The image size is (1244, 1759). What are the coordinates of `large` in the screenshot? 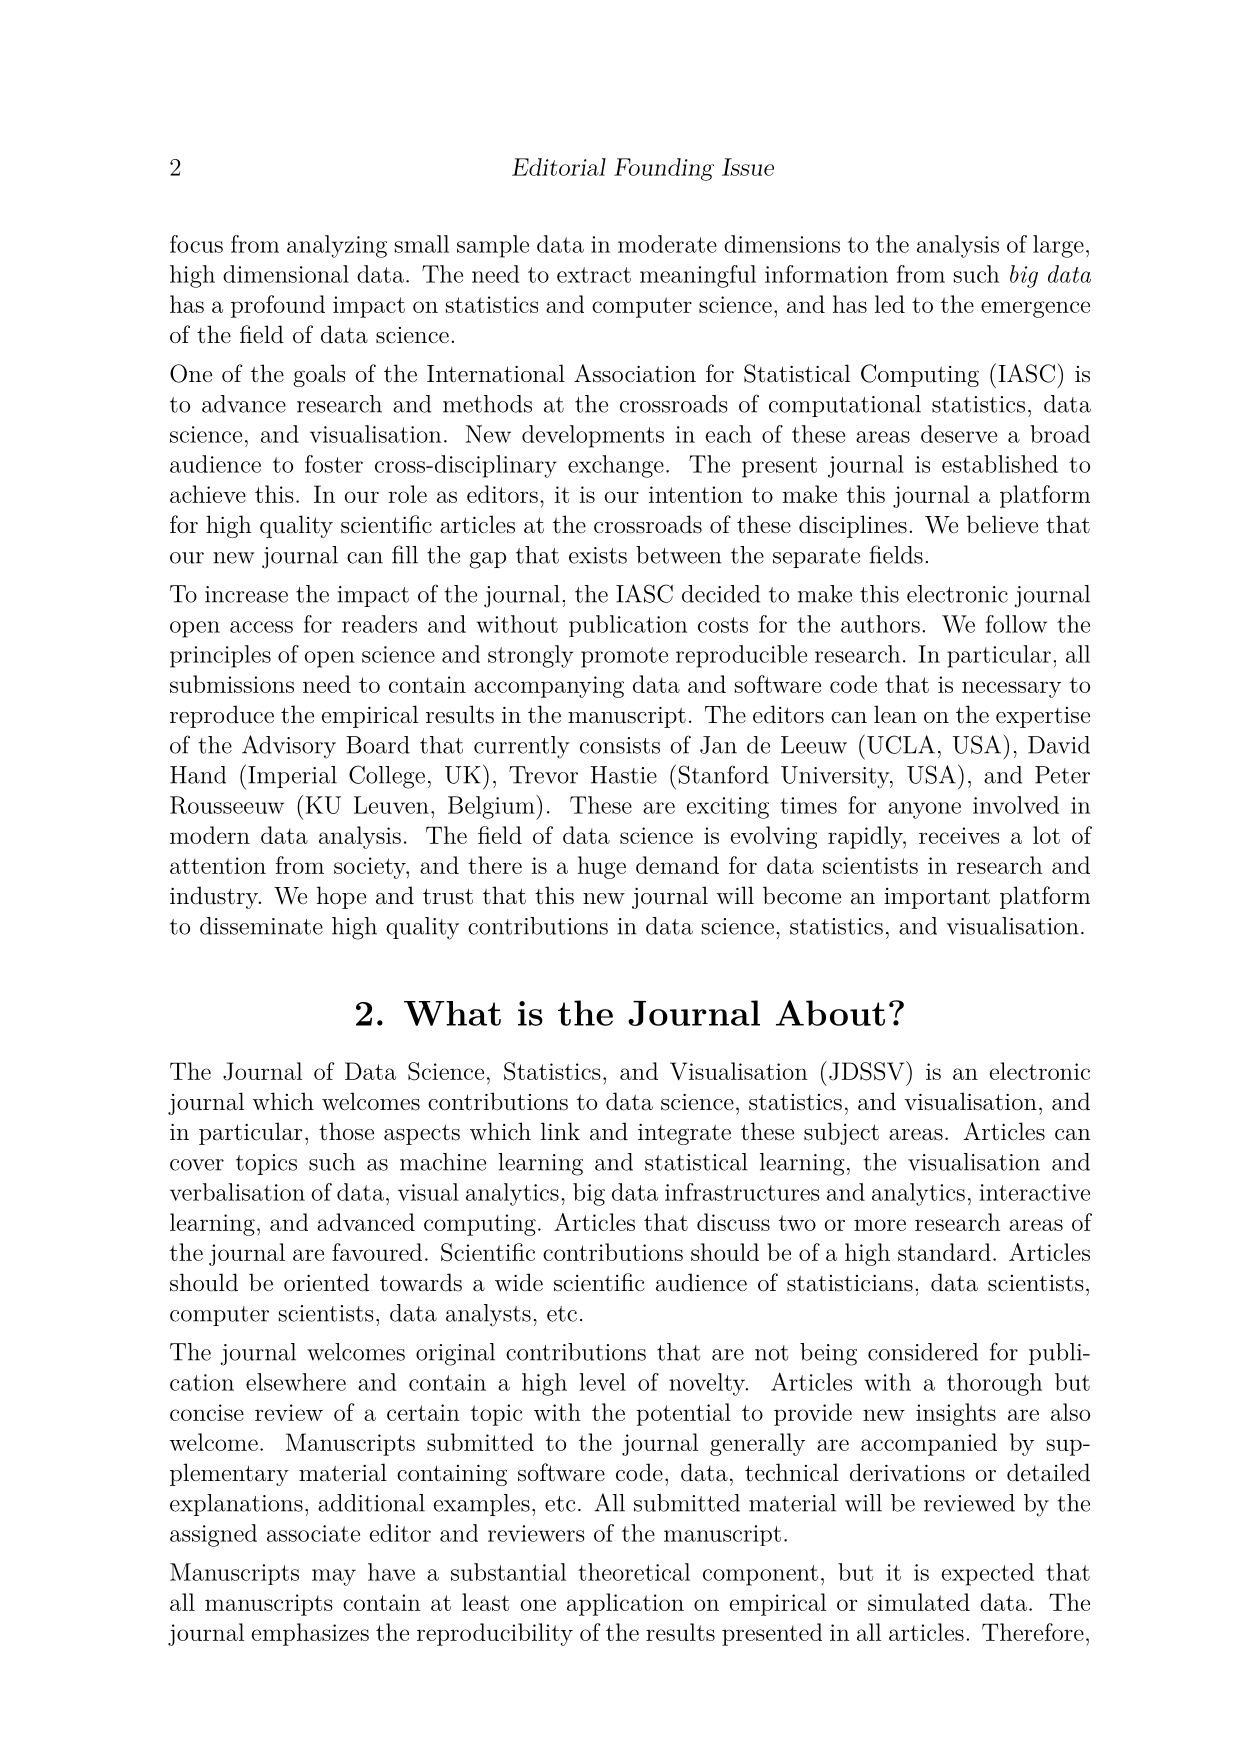 It's located at (1058, 246).
